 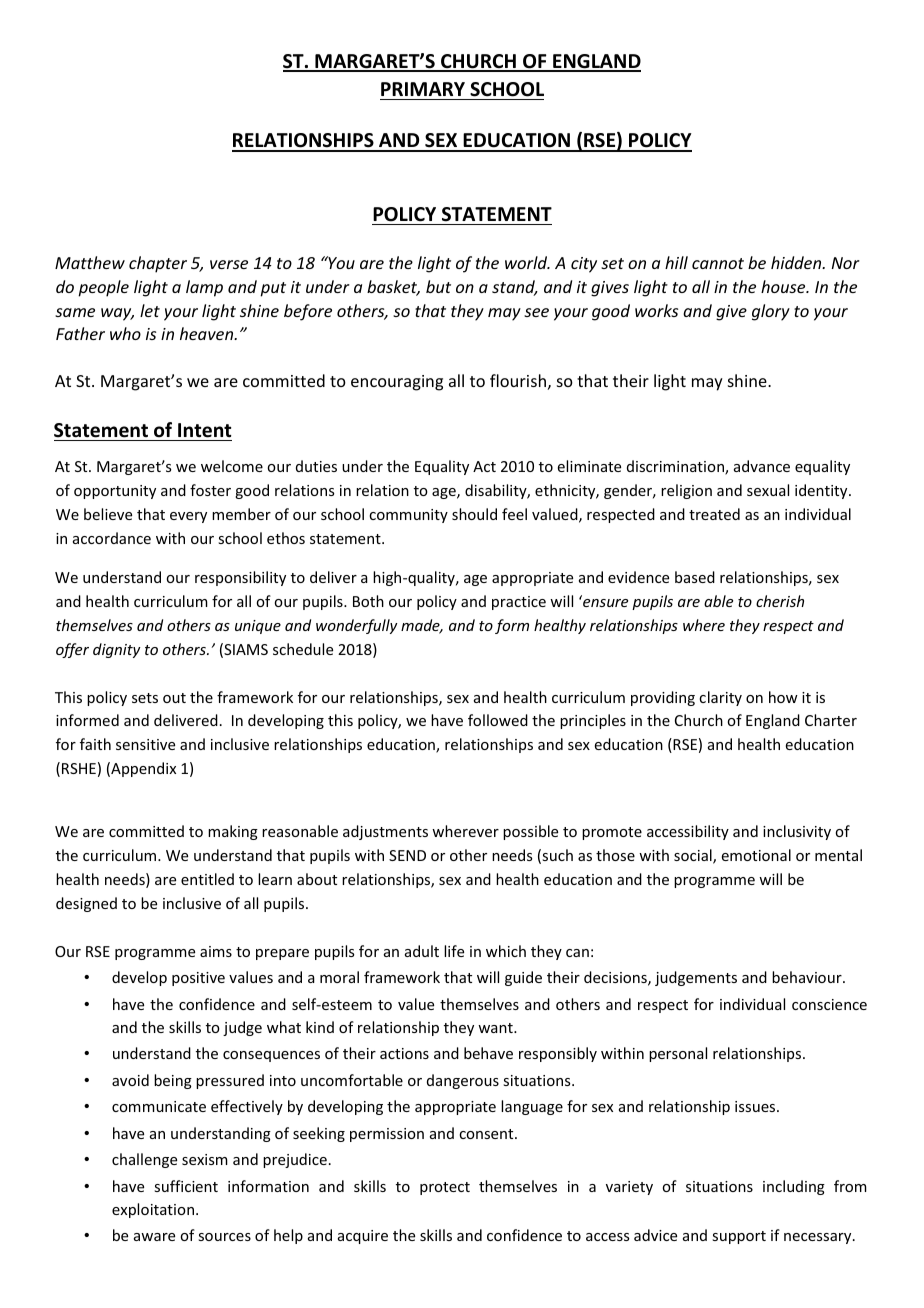 I want to click on positive, so click(x=198, y=979).
